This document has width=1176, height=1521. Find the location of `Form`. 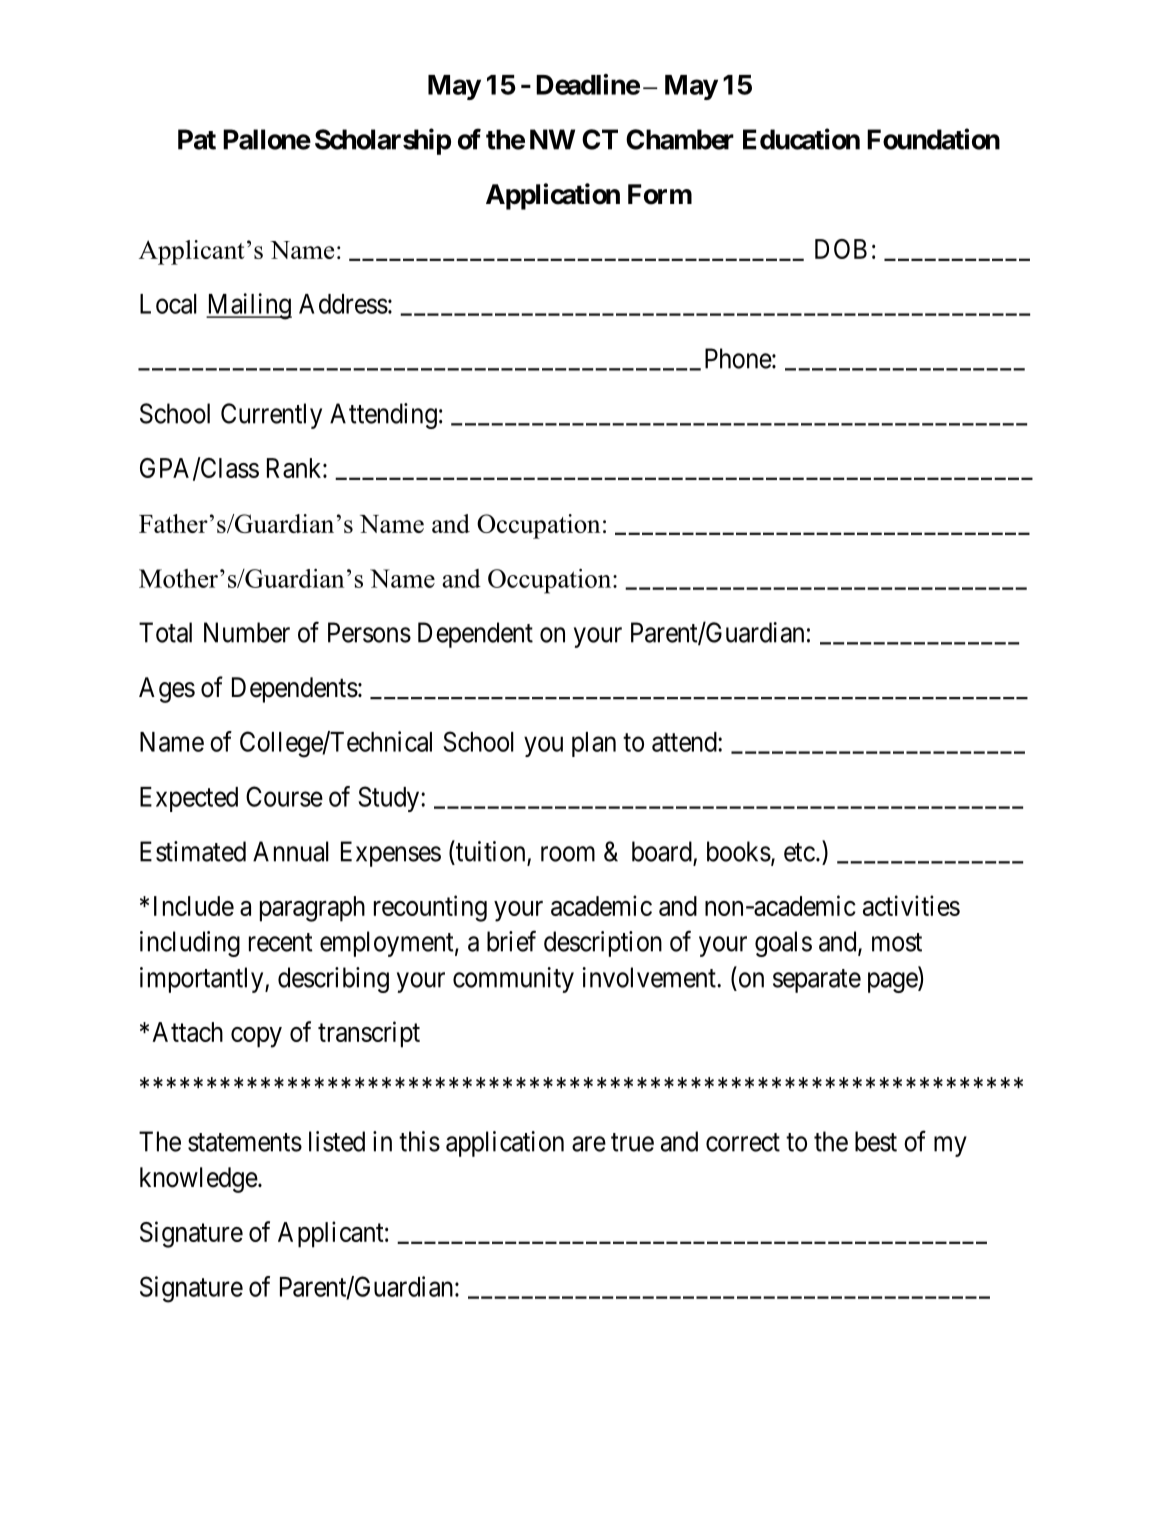

Form is located at coordinates (660, 194).
